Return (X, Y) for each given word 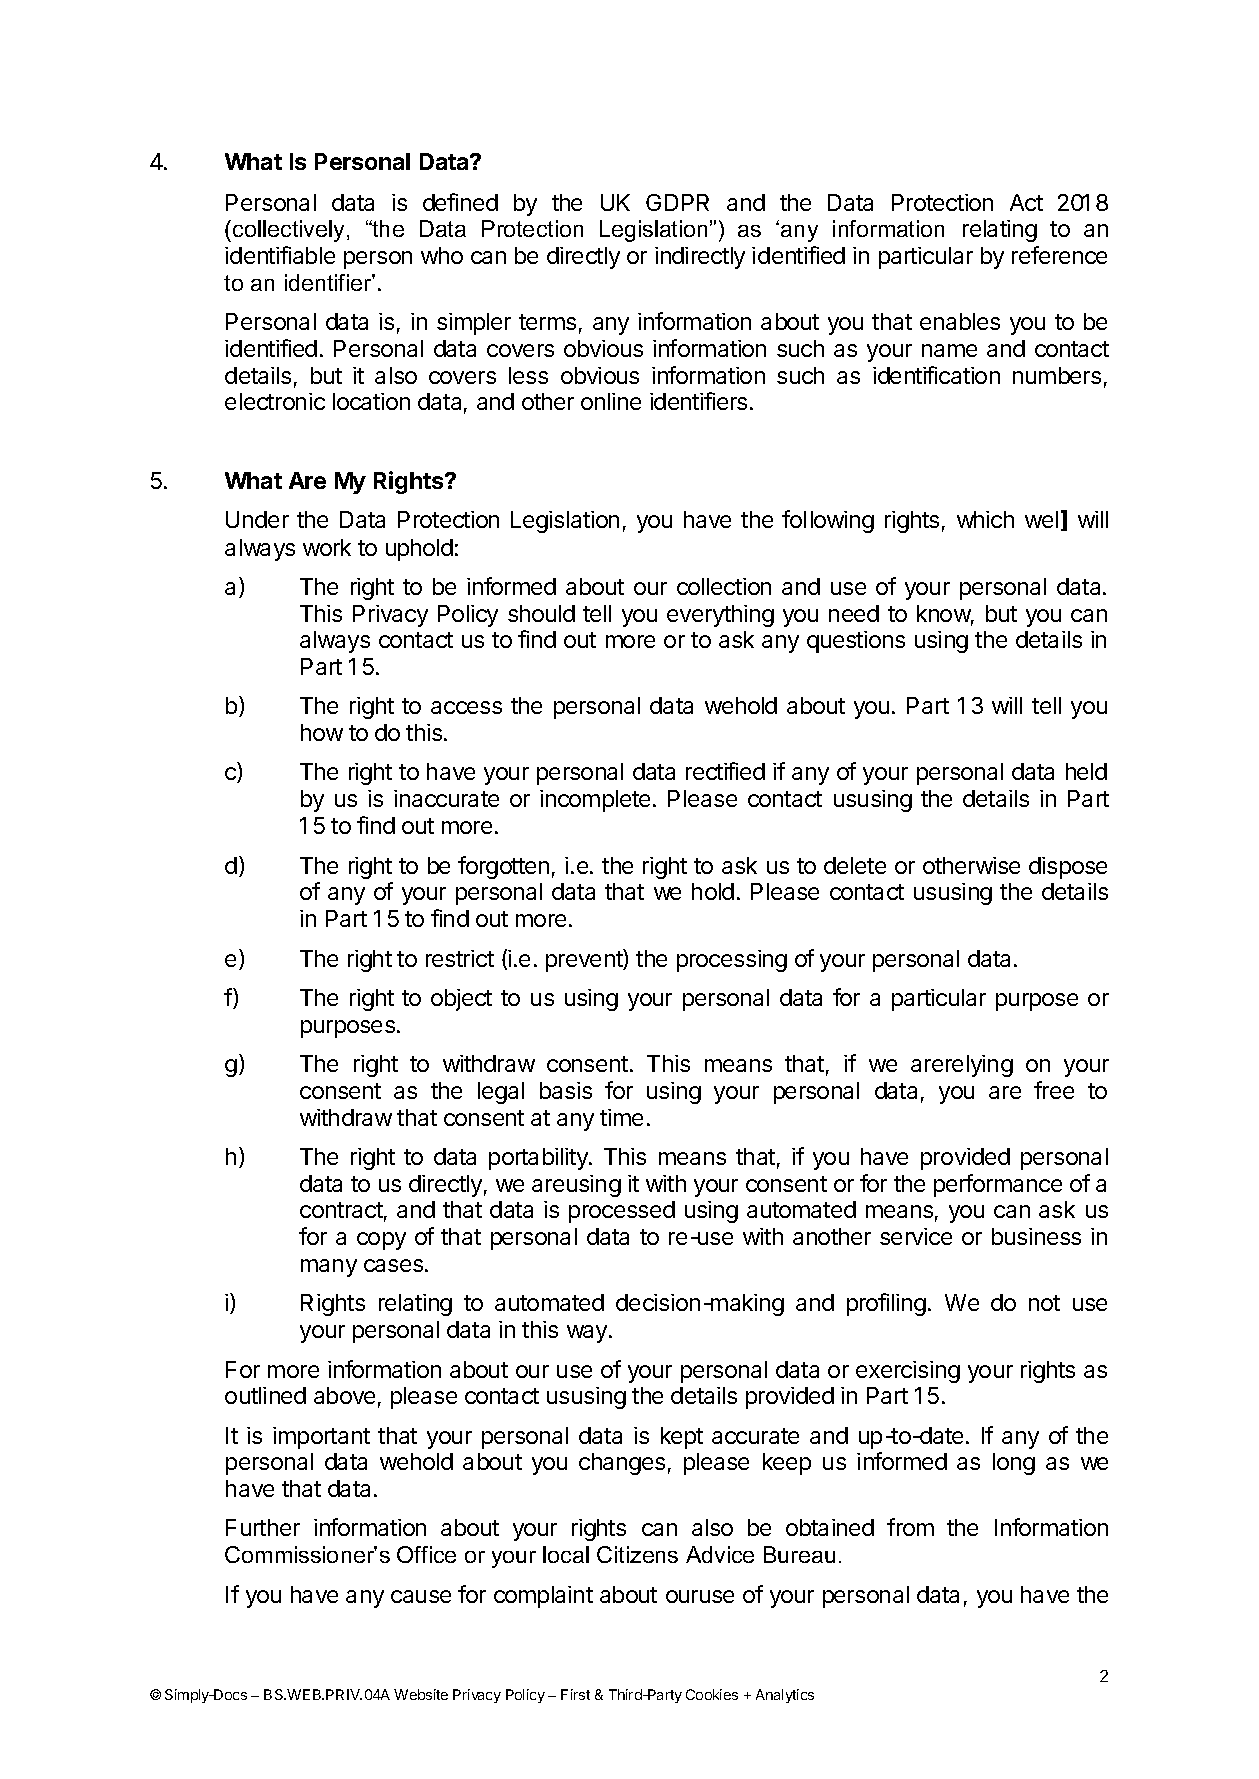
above (344, 1395)
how (322, 732)
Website (421, 1694)
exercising (908, 1372)
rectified (725, 771)
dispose (1068, 868)
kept (682, 1438)
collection (724, 586)
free (1054, 1090)
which (985, 519)
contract (341, 1210)
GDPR (677, 202)
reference (1059, 255)
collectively (290, 231)
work (327, 547)
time (621, 1117)
